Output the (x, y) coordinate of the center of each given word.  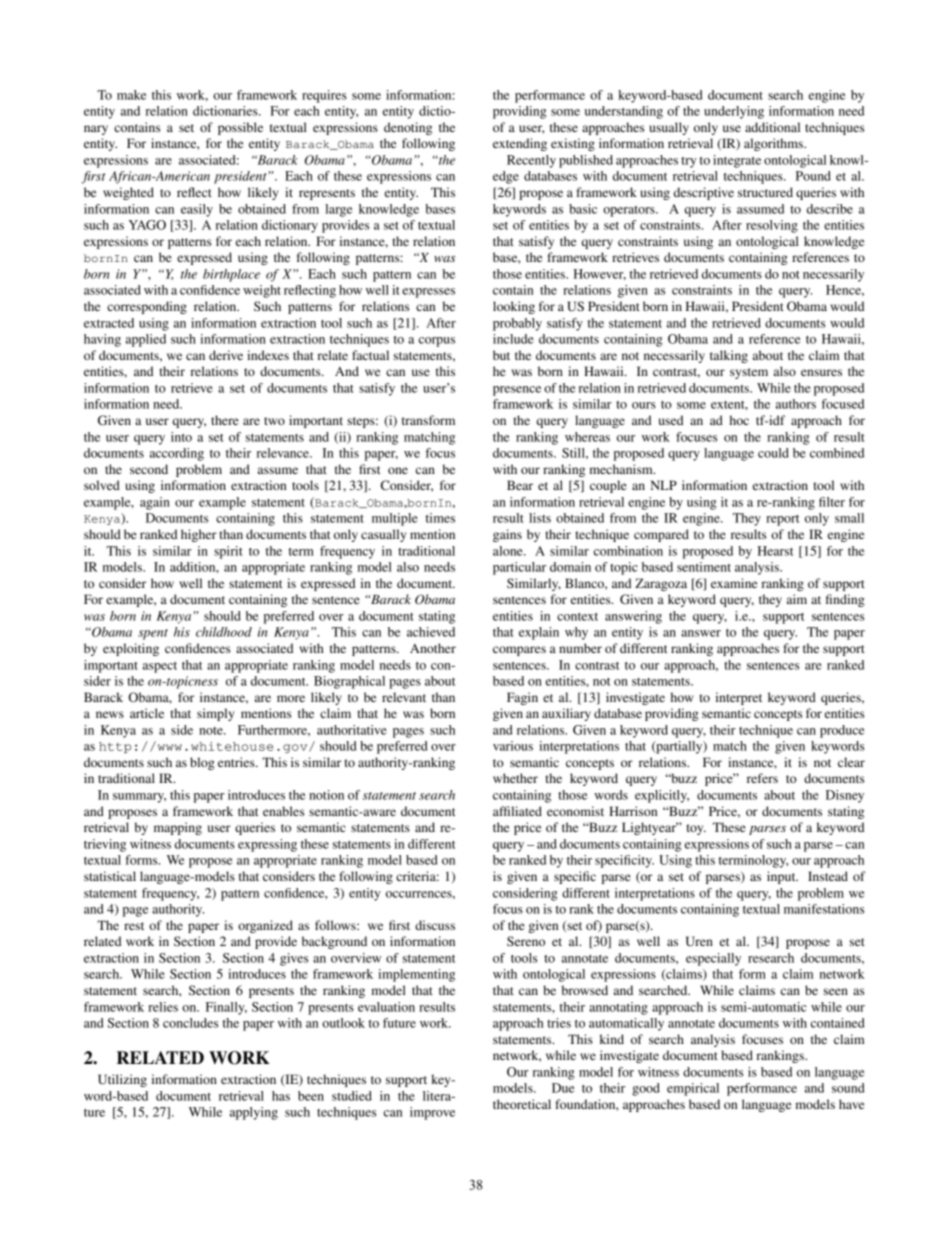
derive (226, 355)
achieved (431, 632)
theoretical (522, 1104)
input (782, 877)
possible (240, 128)
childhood (224, 632)
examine (734, 583)
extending (520, 144)
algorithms (774, 144)
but (501, 355)
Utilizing (122, 1080)
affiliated (517, 811)
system (749, 373)
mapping (178, 828)
